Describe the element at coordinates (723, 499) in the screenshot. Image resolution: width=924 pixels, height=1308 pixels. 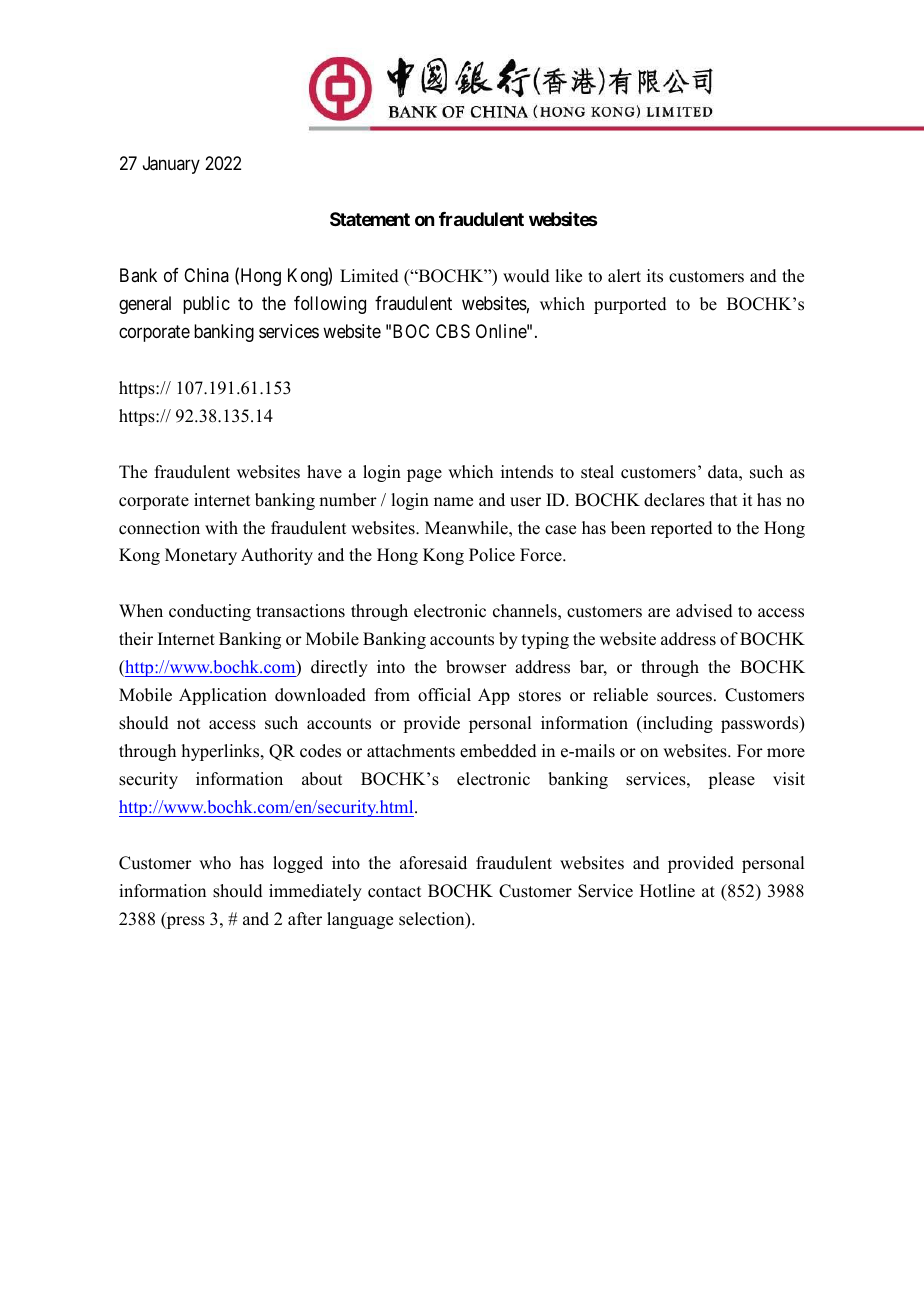
I see `that` at that location.
